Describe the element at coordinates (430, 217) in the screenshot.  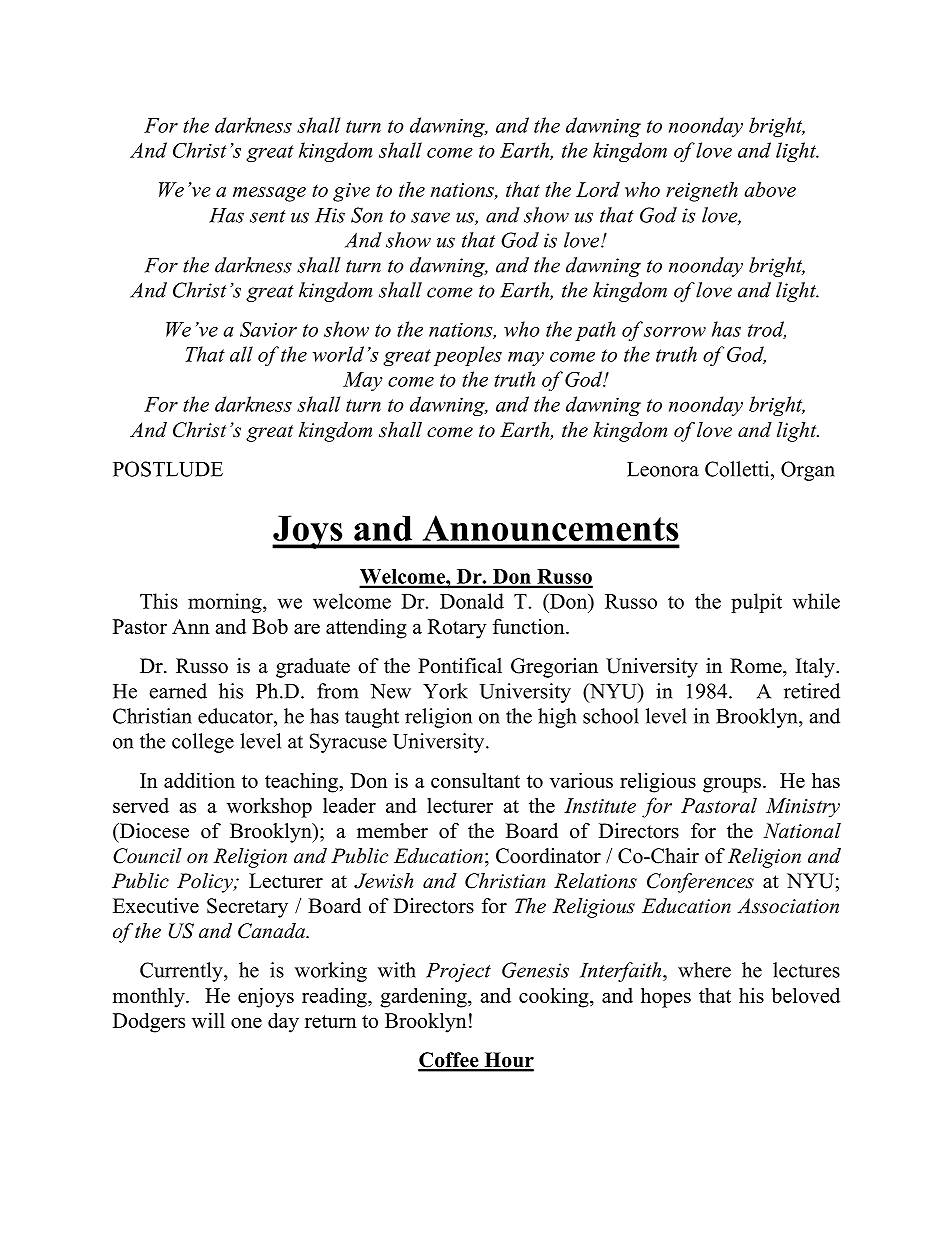
I see `save` at that location.
